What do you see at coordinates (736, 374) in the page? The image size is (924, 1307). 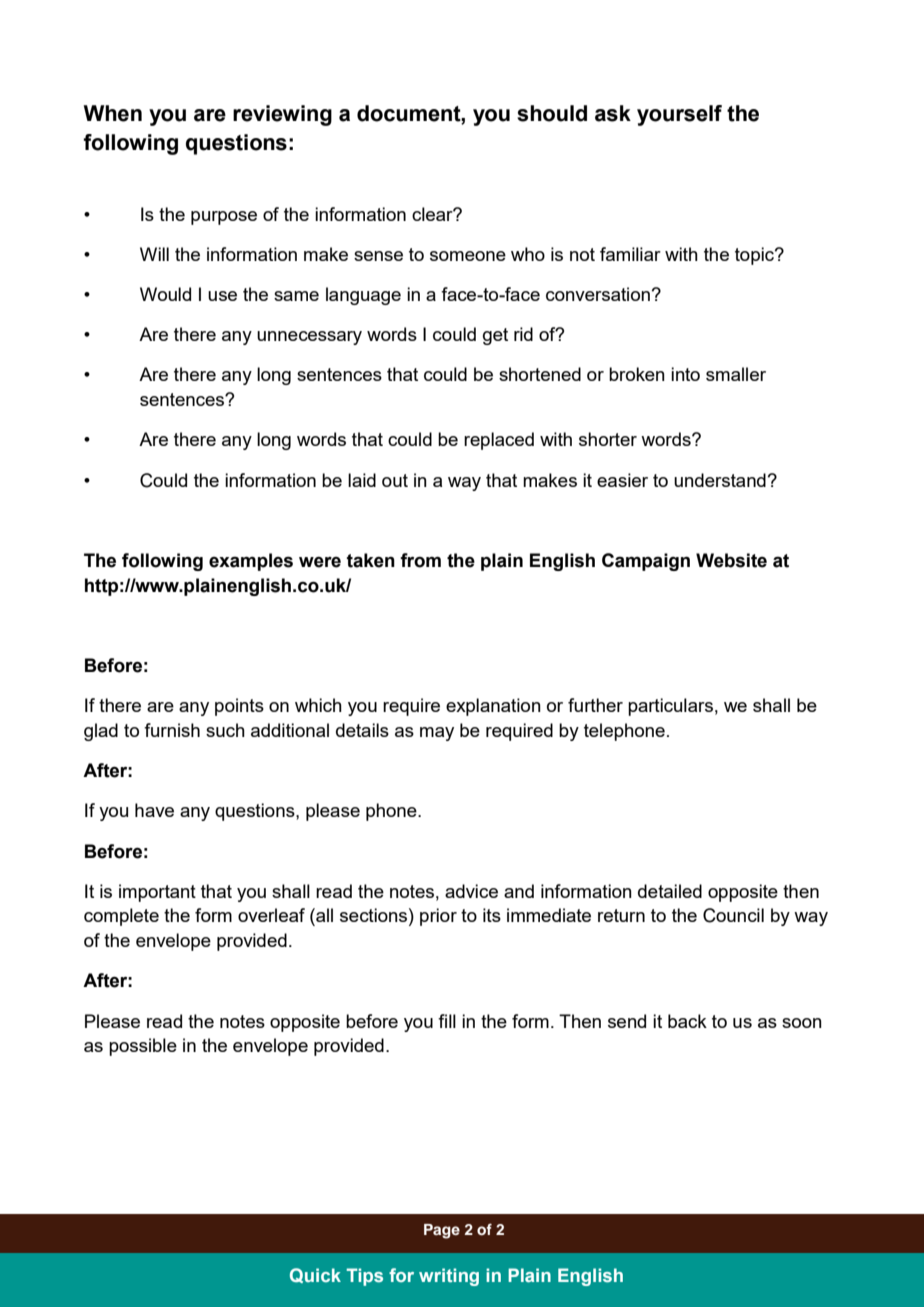 I see `smaller` at bounding box center [736, 374].
